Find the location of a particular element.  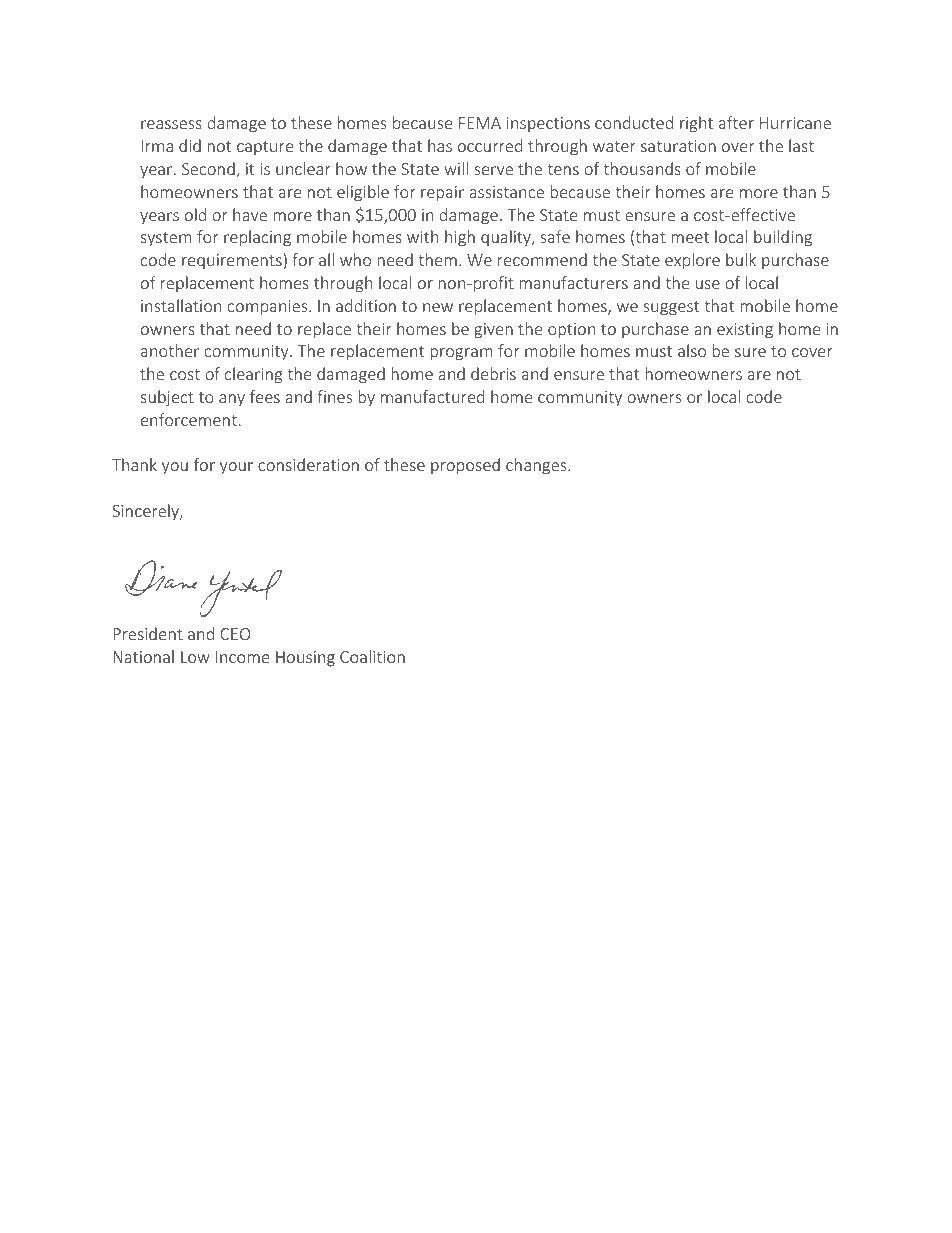

your is located at coordinates (236, 468).
